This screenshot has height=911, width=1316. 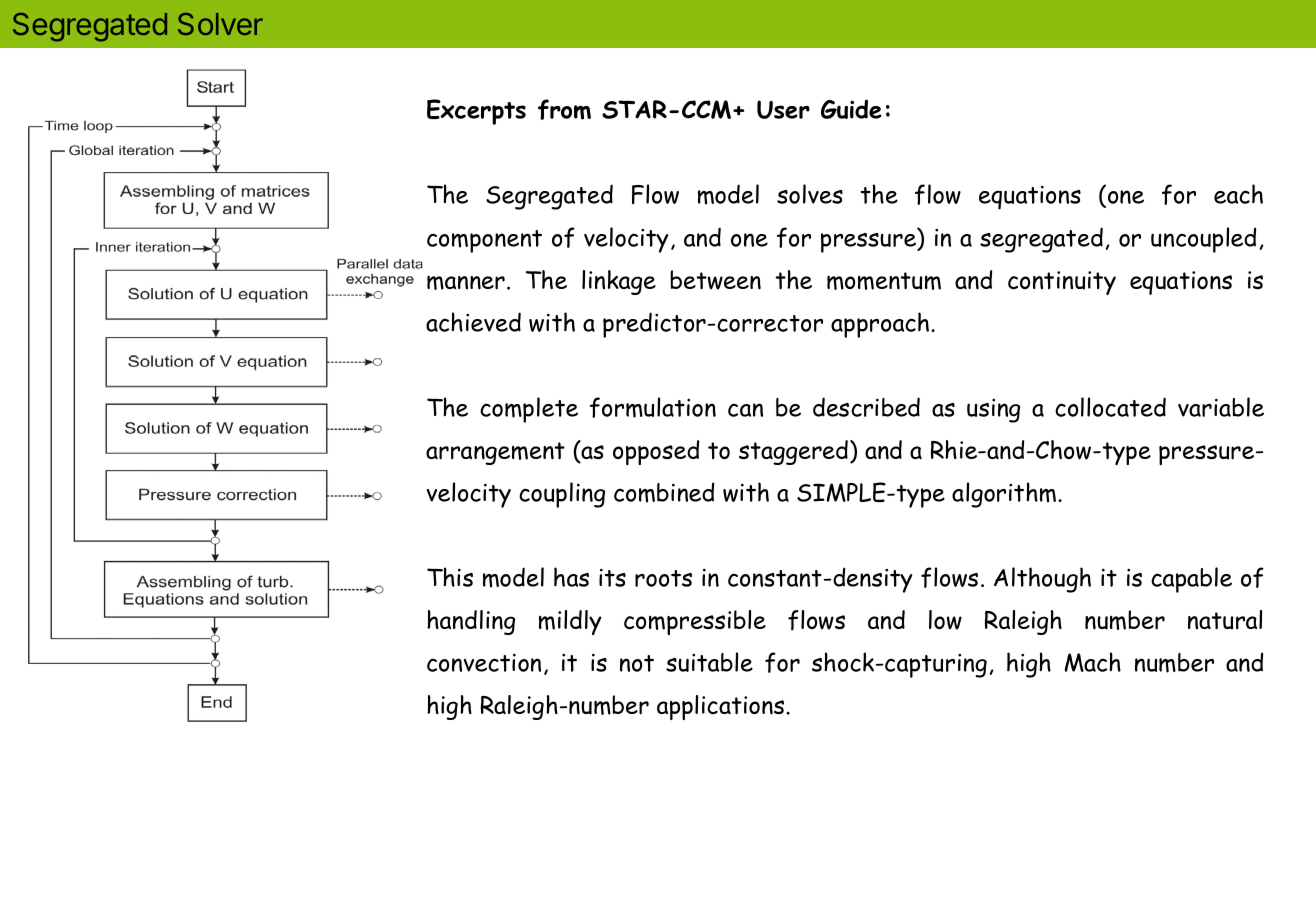 What do you see at coordinates (473, 322) in the screenshot?
I see `achieved` at bounding box center [473, 322].
